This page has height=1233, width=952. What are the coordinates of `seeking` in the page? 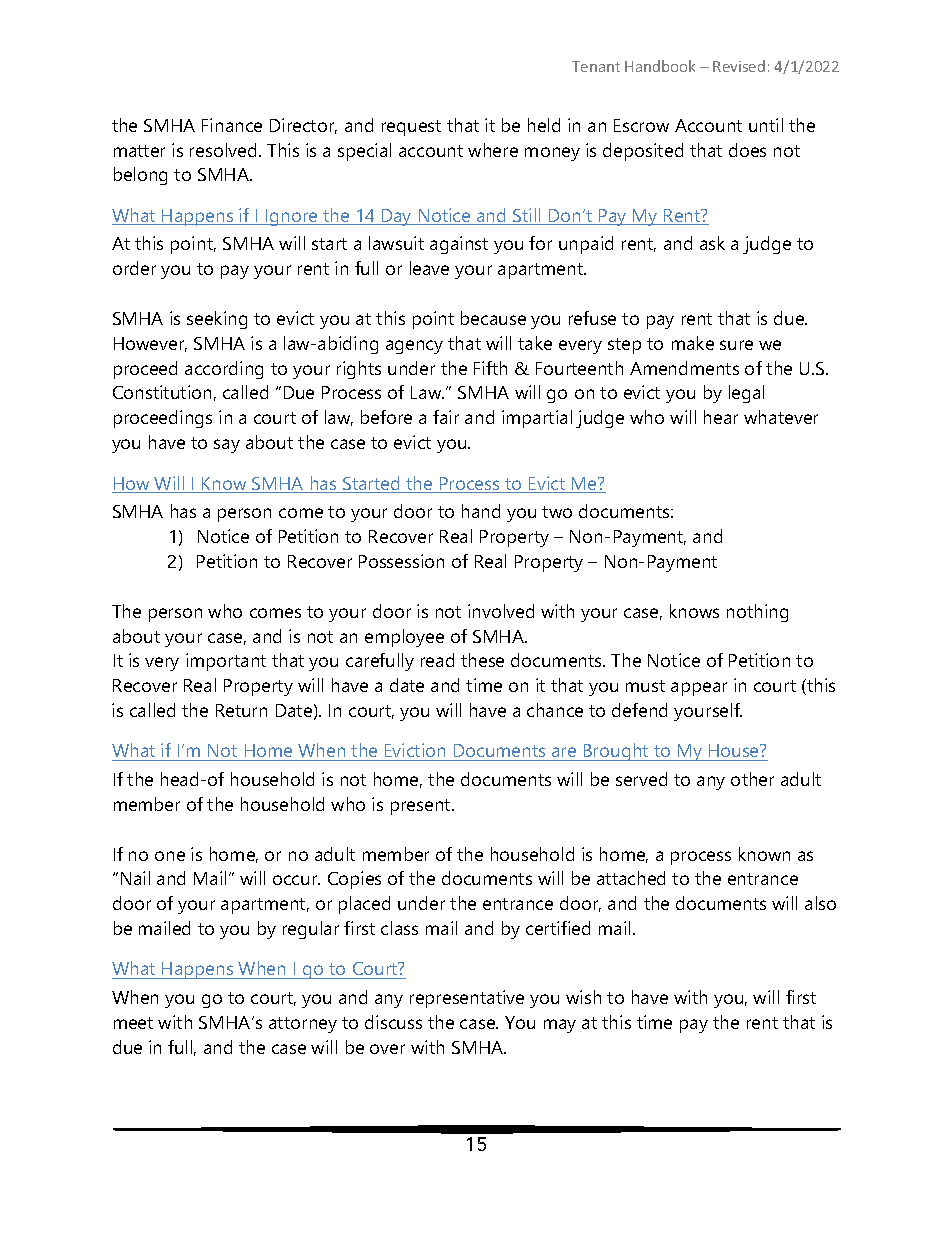 It's located at (217, 320).
